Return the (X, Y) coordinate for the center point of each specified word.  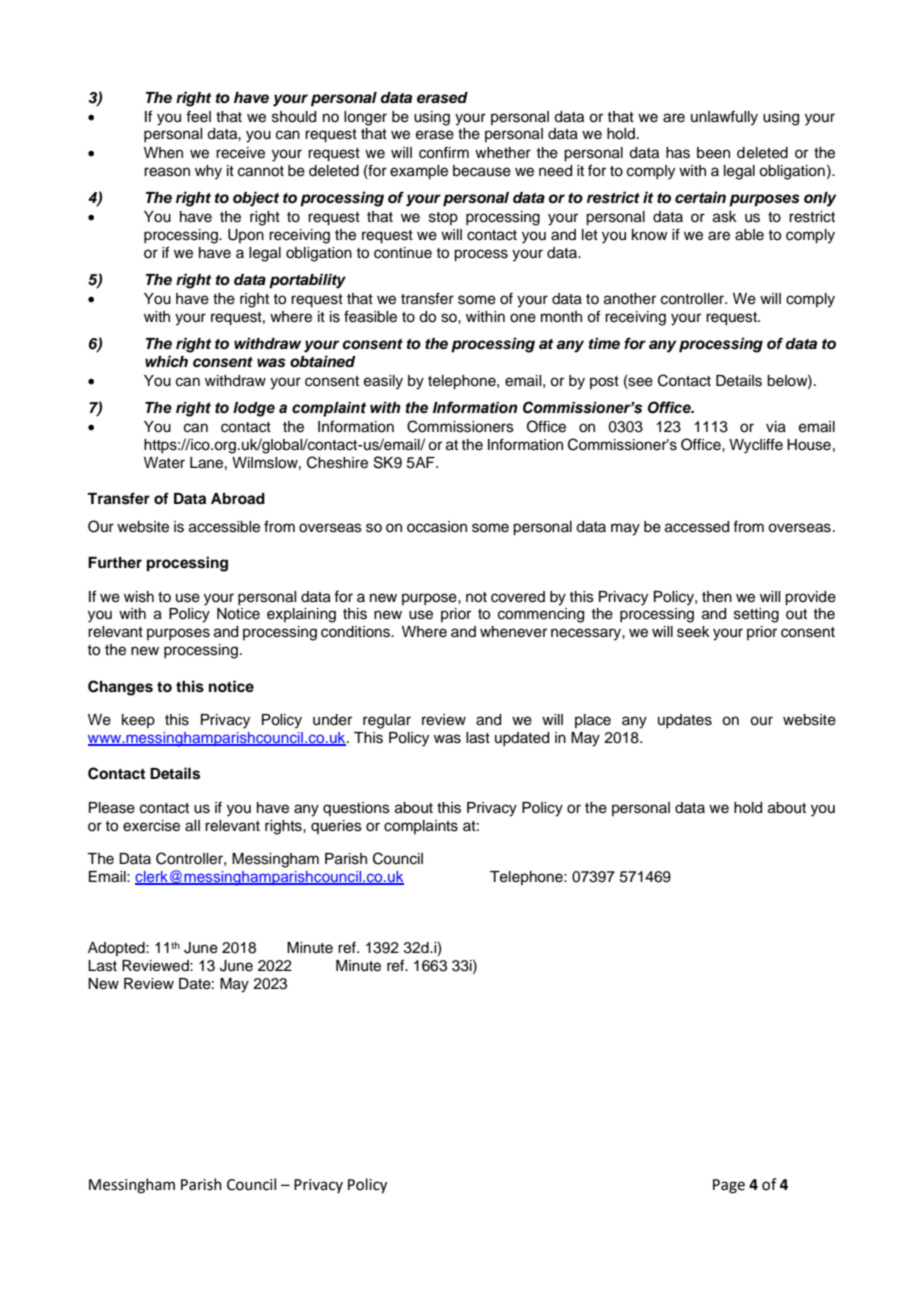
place (593, 721)
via (776, 427)
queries (336, 827)
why (208, 172)
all (192, 826)
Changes (120, 688)
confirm (444, 152)
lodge (254, 409)
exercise (151, 826)
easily (383, 382)
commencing (541, 615)
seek (693, 632)
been (713, 153)
